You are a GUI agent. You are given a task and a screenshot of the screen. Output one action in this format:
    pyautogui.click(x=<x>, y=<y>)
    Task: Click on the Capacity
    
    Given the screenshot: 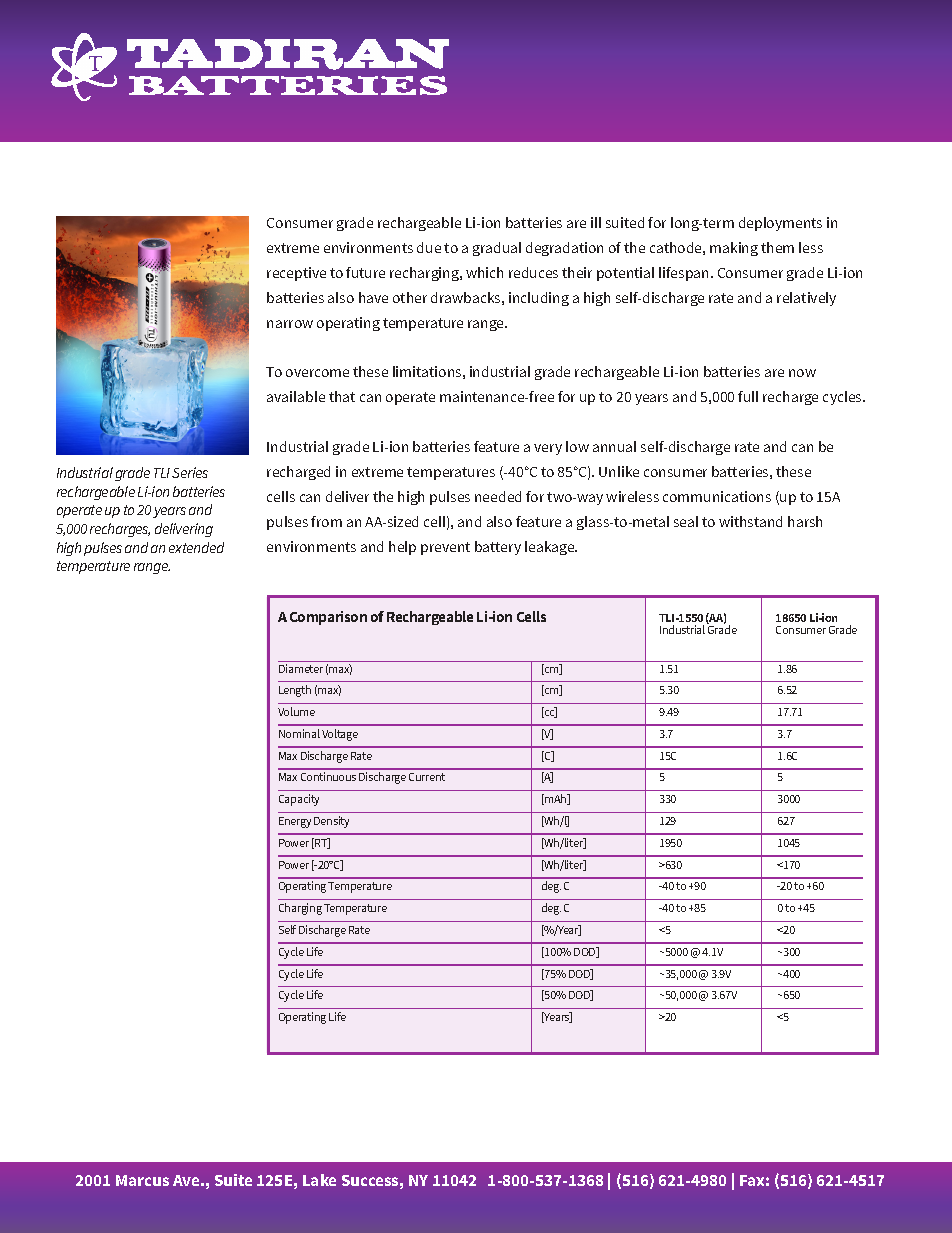 What is the action you would take?
    pyautogui.click(x=299, y=800)
